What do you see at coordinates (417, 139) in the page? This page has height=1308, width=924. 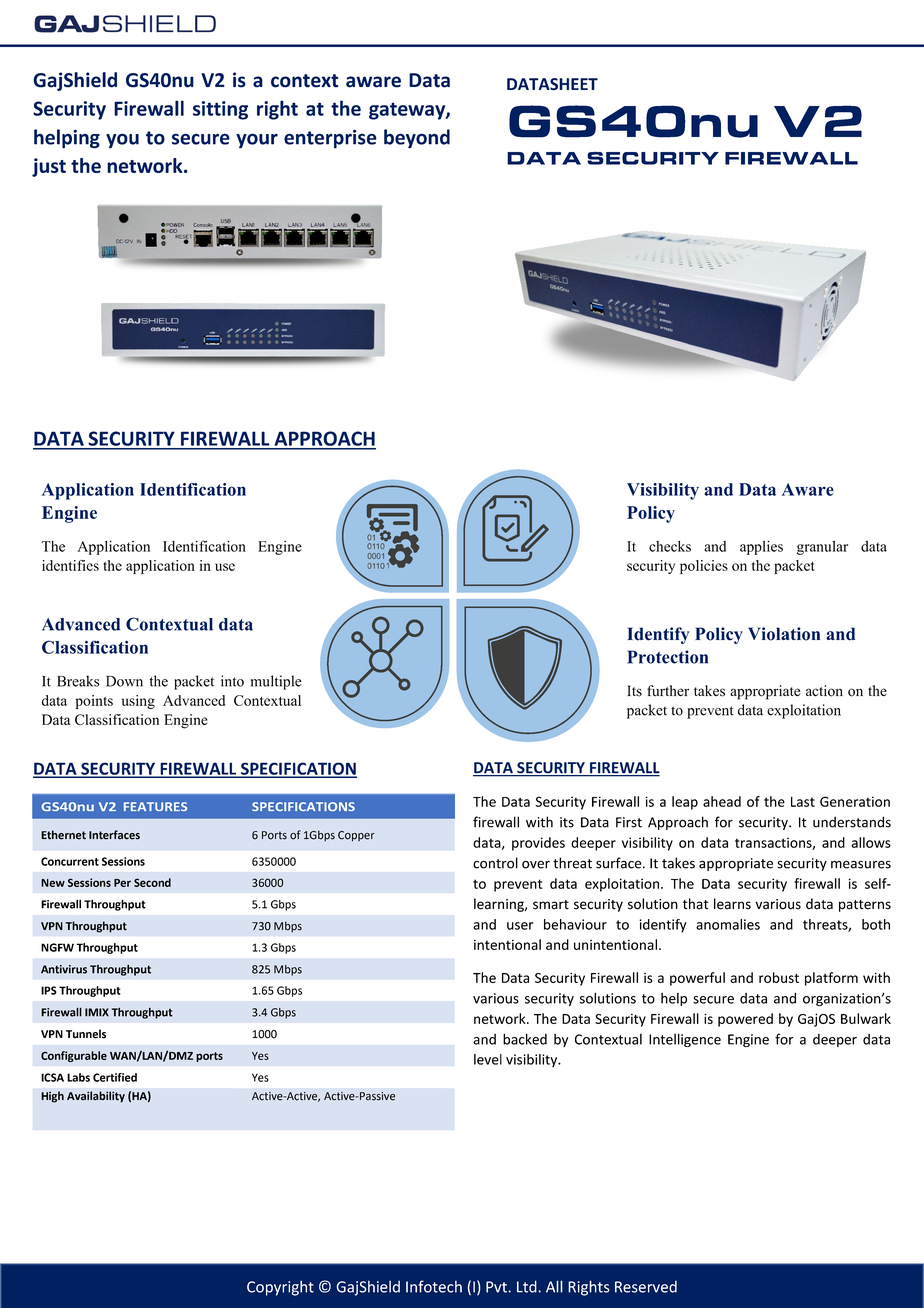 I see `beyond` at bounding box center [417, 139].
